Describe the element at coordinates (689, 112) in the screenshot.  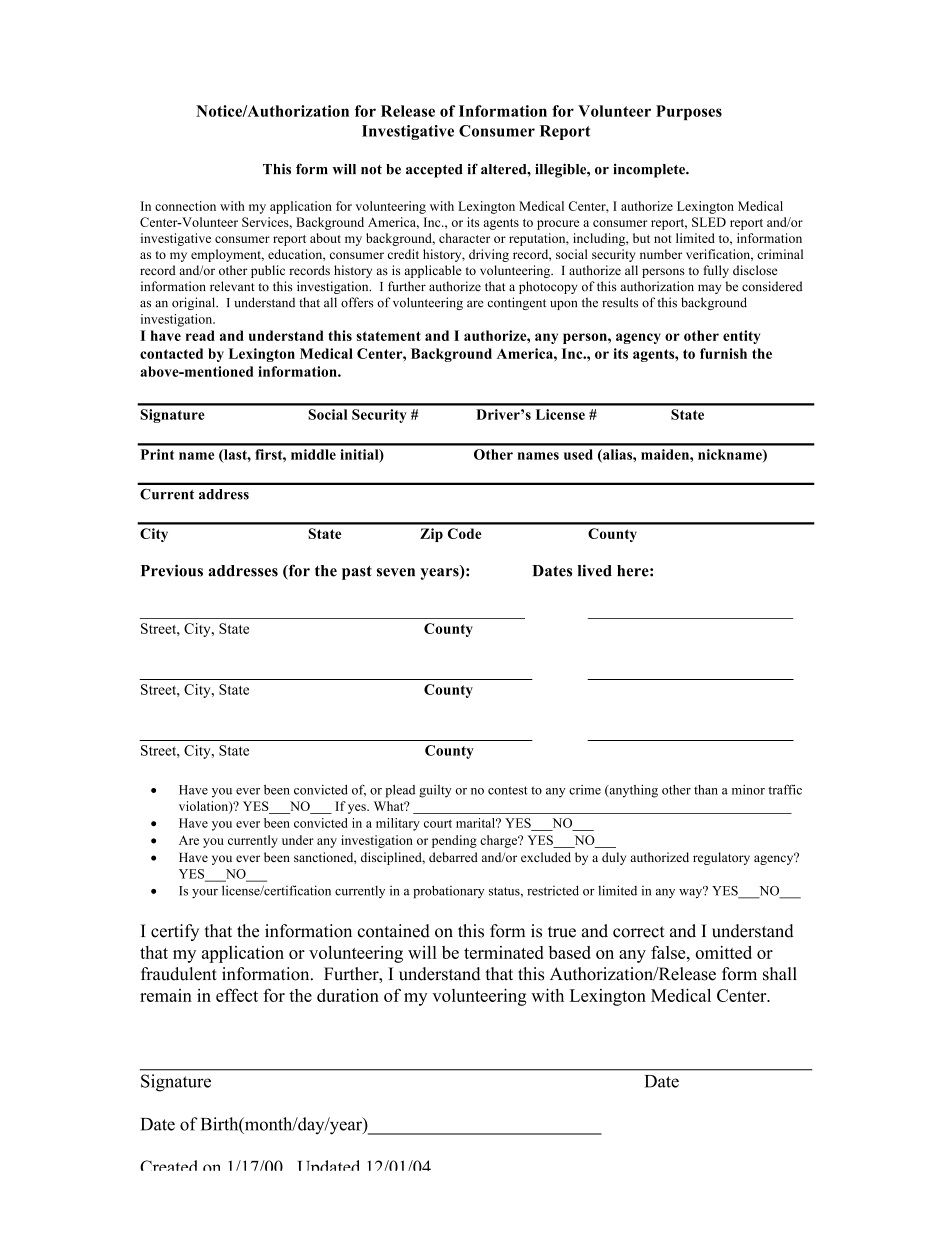
I see `Purposes` at that location.
